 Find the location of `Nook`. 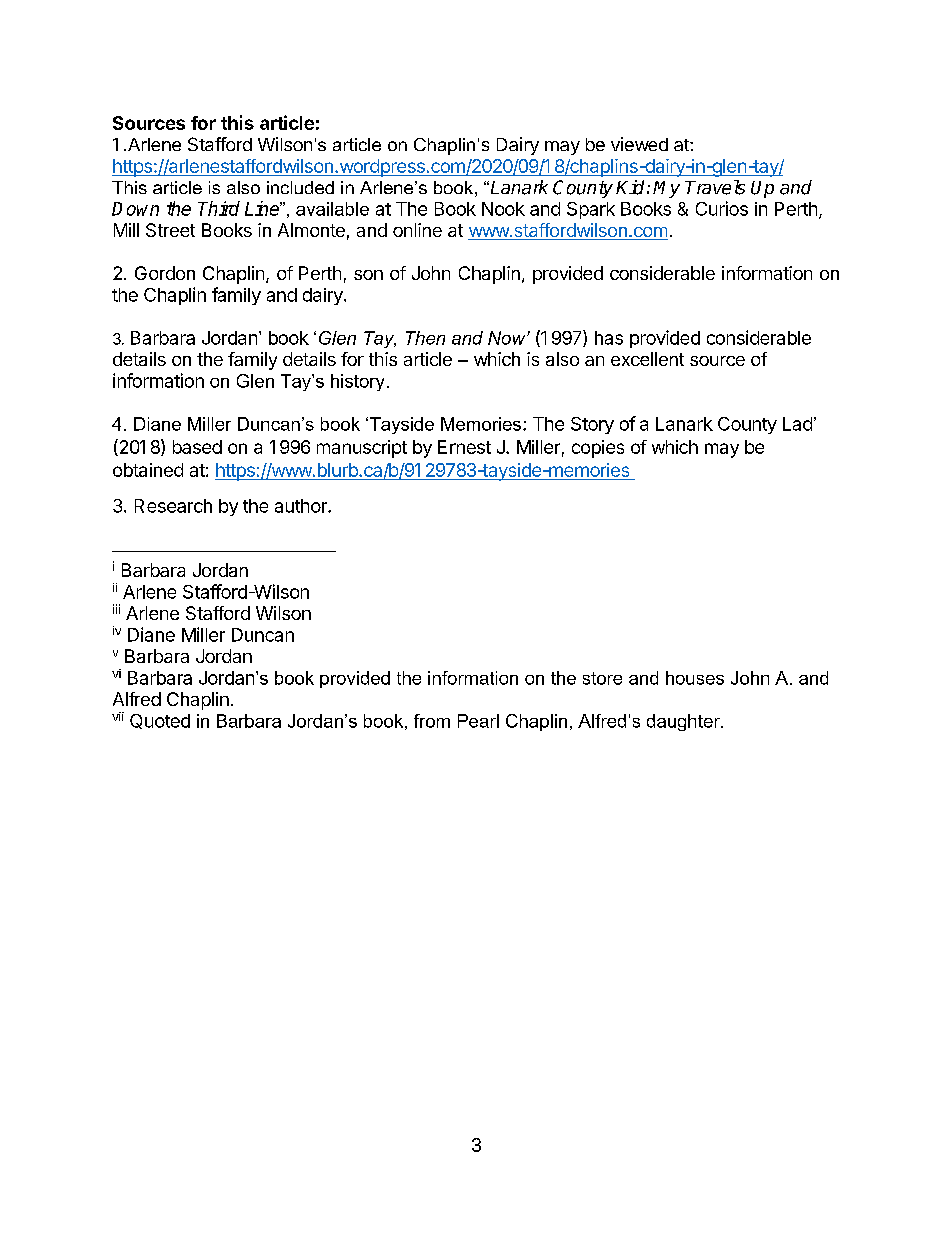

Nook is located at coordinates (503, 209).
